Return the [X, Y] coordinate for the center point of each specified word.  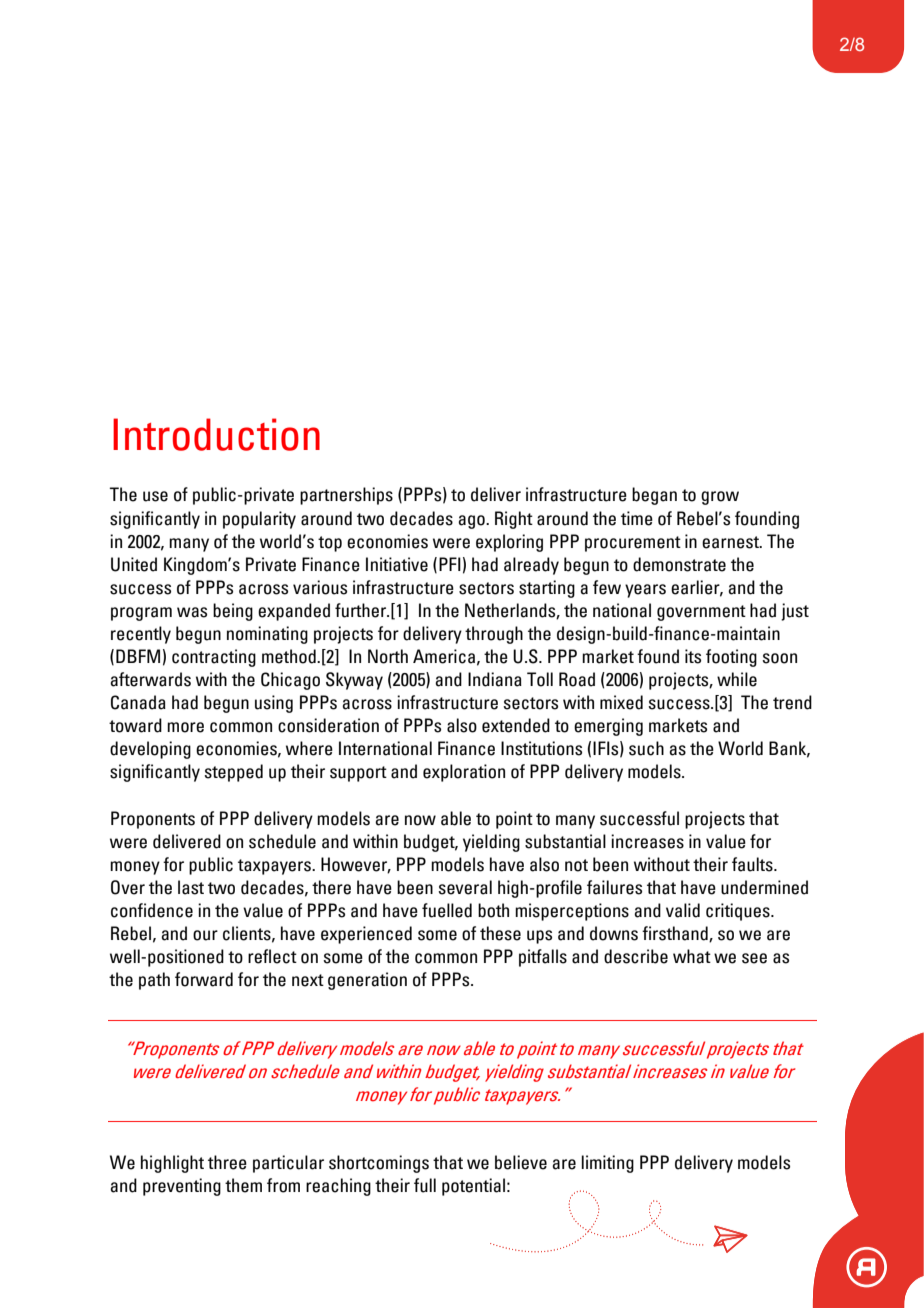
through [494, 635]
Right [514, 520]
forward [204, 979]
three [227, 1162]
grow [720, 498]
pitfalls [543, 958]
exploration [464, 773]
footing [731, 658]
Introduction [216, 434]
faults [753, 864]
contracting [214, 658]
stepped [233, 773]
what [692, 956]
